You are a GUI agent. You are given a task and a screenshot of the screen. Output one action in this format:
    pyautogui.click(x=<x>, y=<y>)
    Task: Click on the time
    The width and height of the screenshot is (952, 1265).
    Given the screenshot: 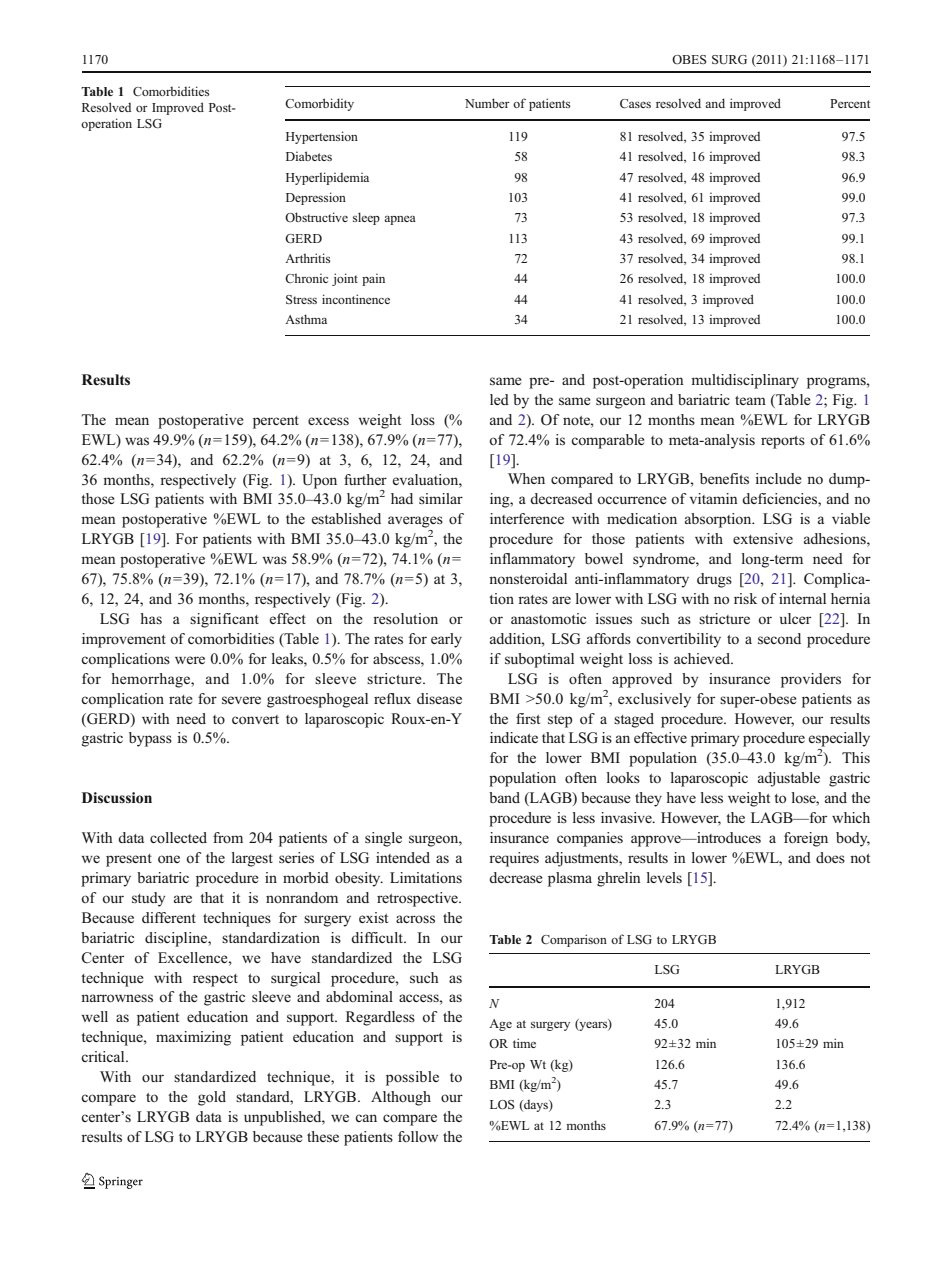 What is the action you would take?
    pyautogui.click(x=524, y=1043)
